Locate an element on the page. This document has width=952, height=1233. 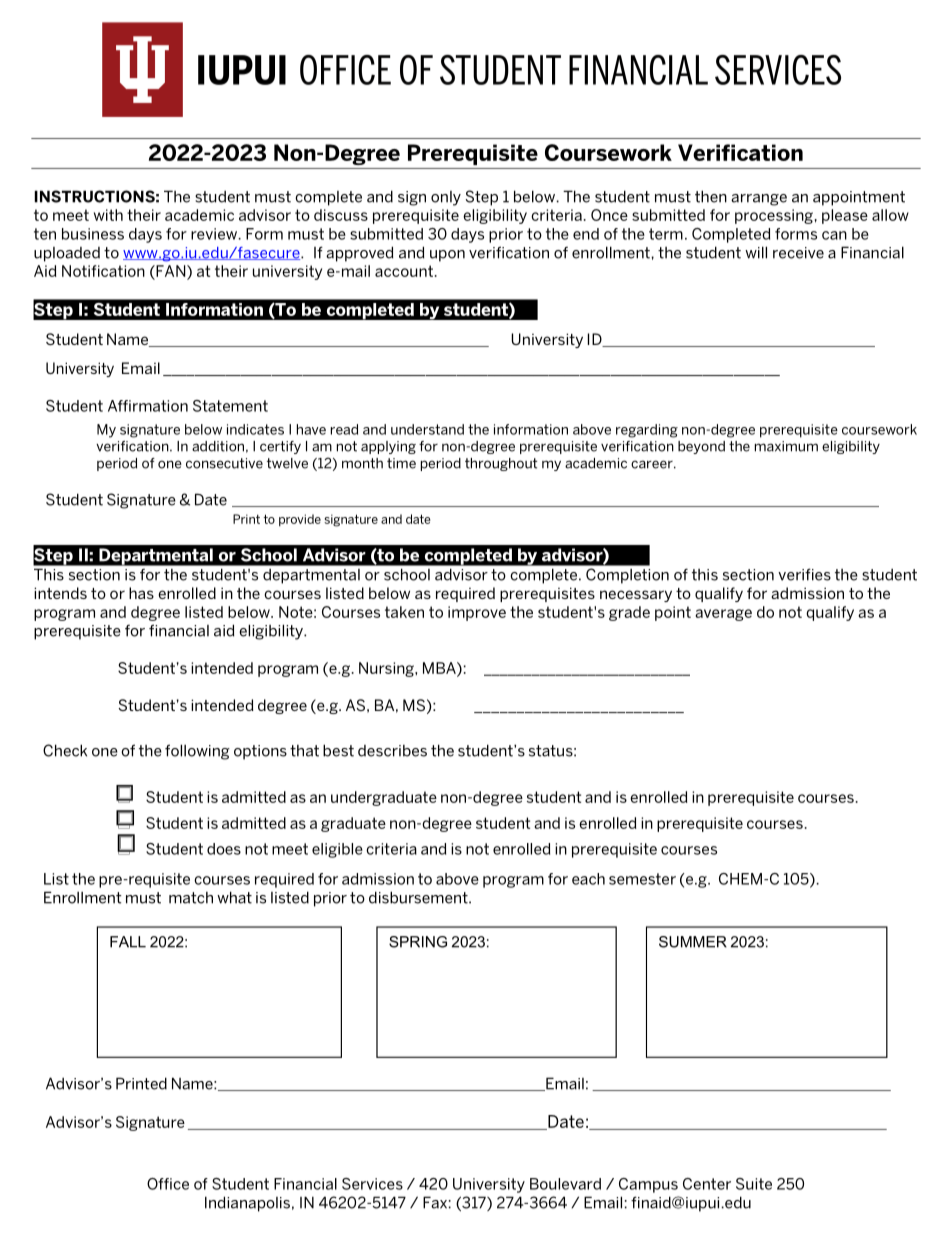
Nursing is located at coordinates (387, 669).
